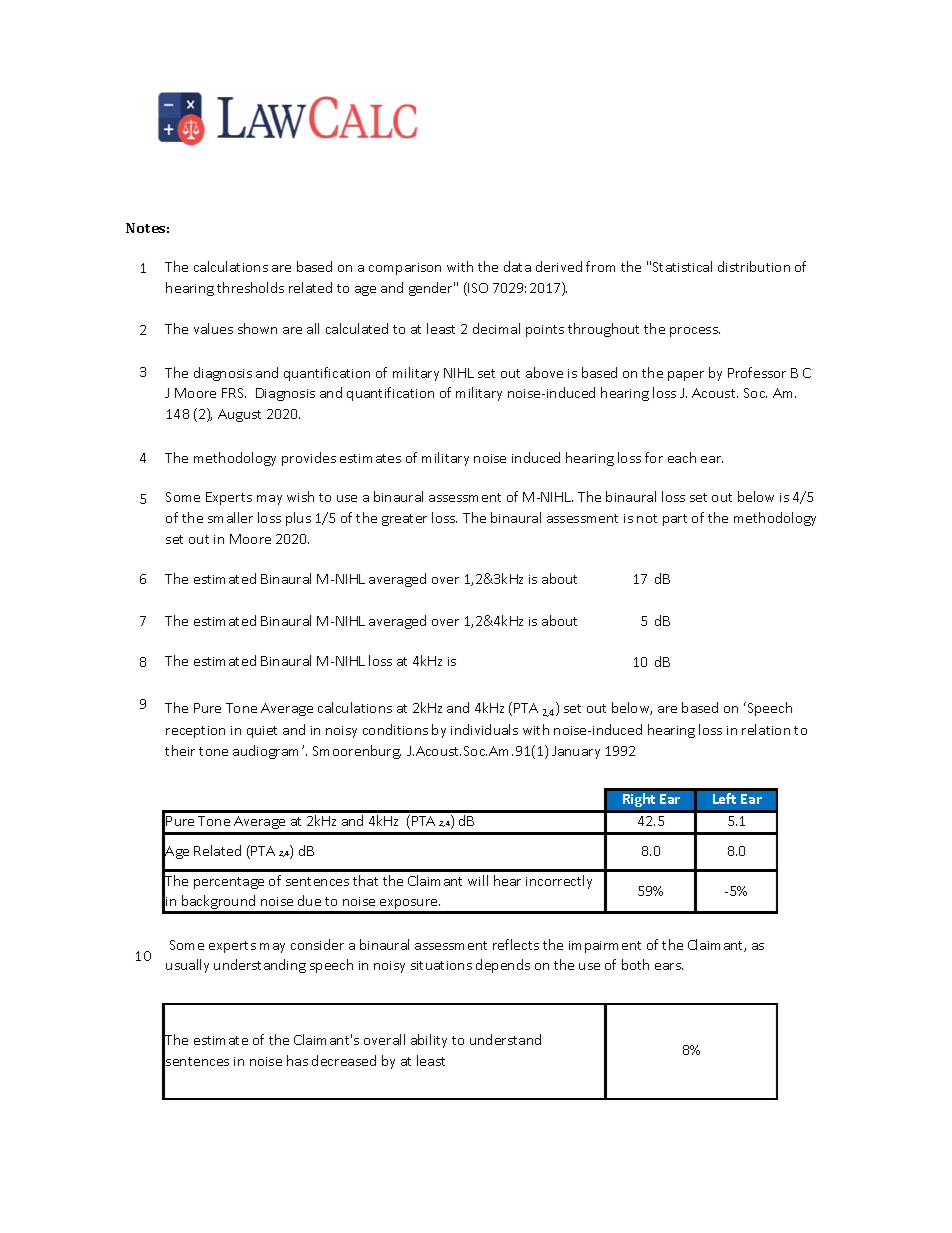 The width and height of the screenshot is (952, 1233). Describe the element at coordinates (429, 1041) in the screenshot. I see `ability` at that location.
